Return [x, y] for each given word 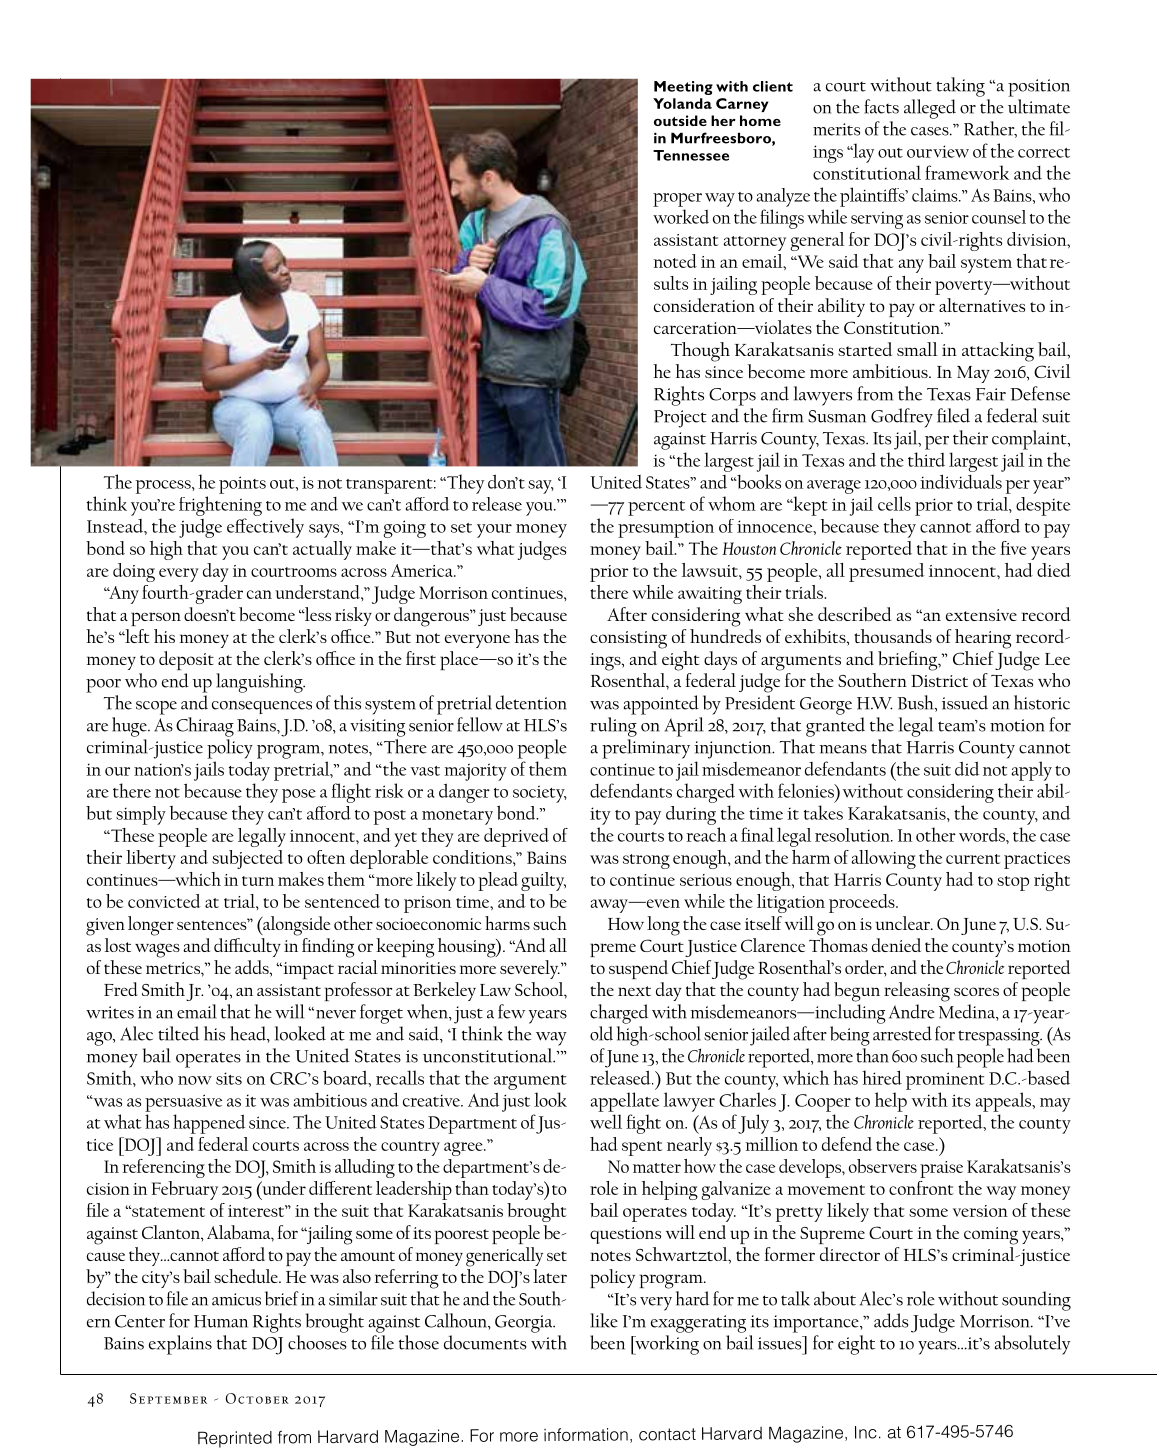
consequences [262, 707]
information [586, 1434]
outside [680, 120]
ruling [613, 727]
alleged [930, 109]
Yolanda [682, 103]
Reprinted [235, 1439]
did [967, 768]
